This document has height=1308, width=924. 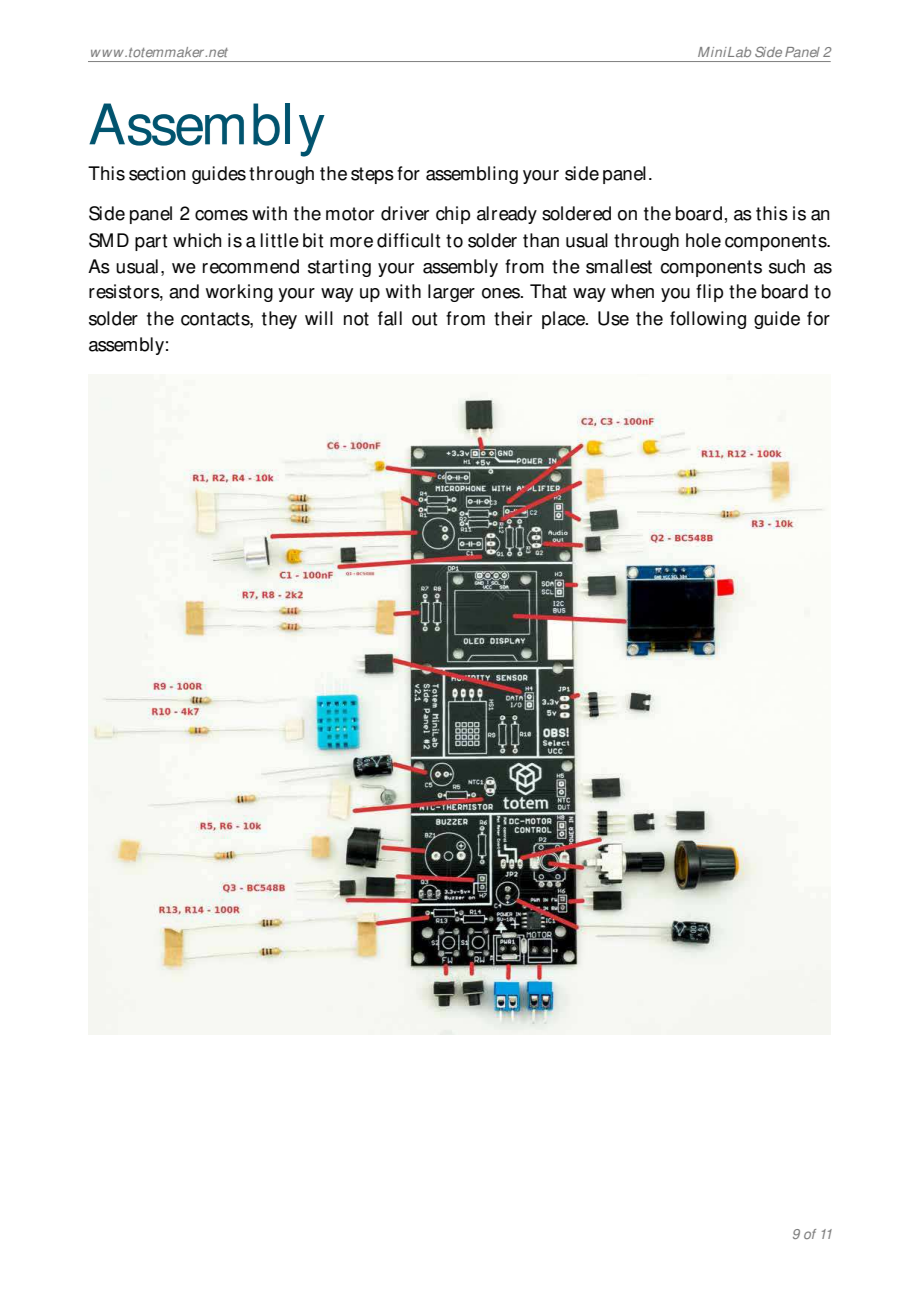 What do you see at coordinates (279, 320) in the document?
I see `they` at bounding box center [279, 320].
